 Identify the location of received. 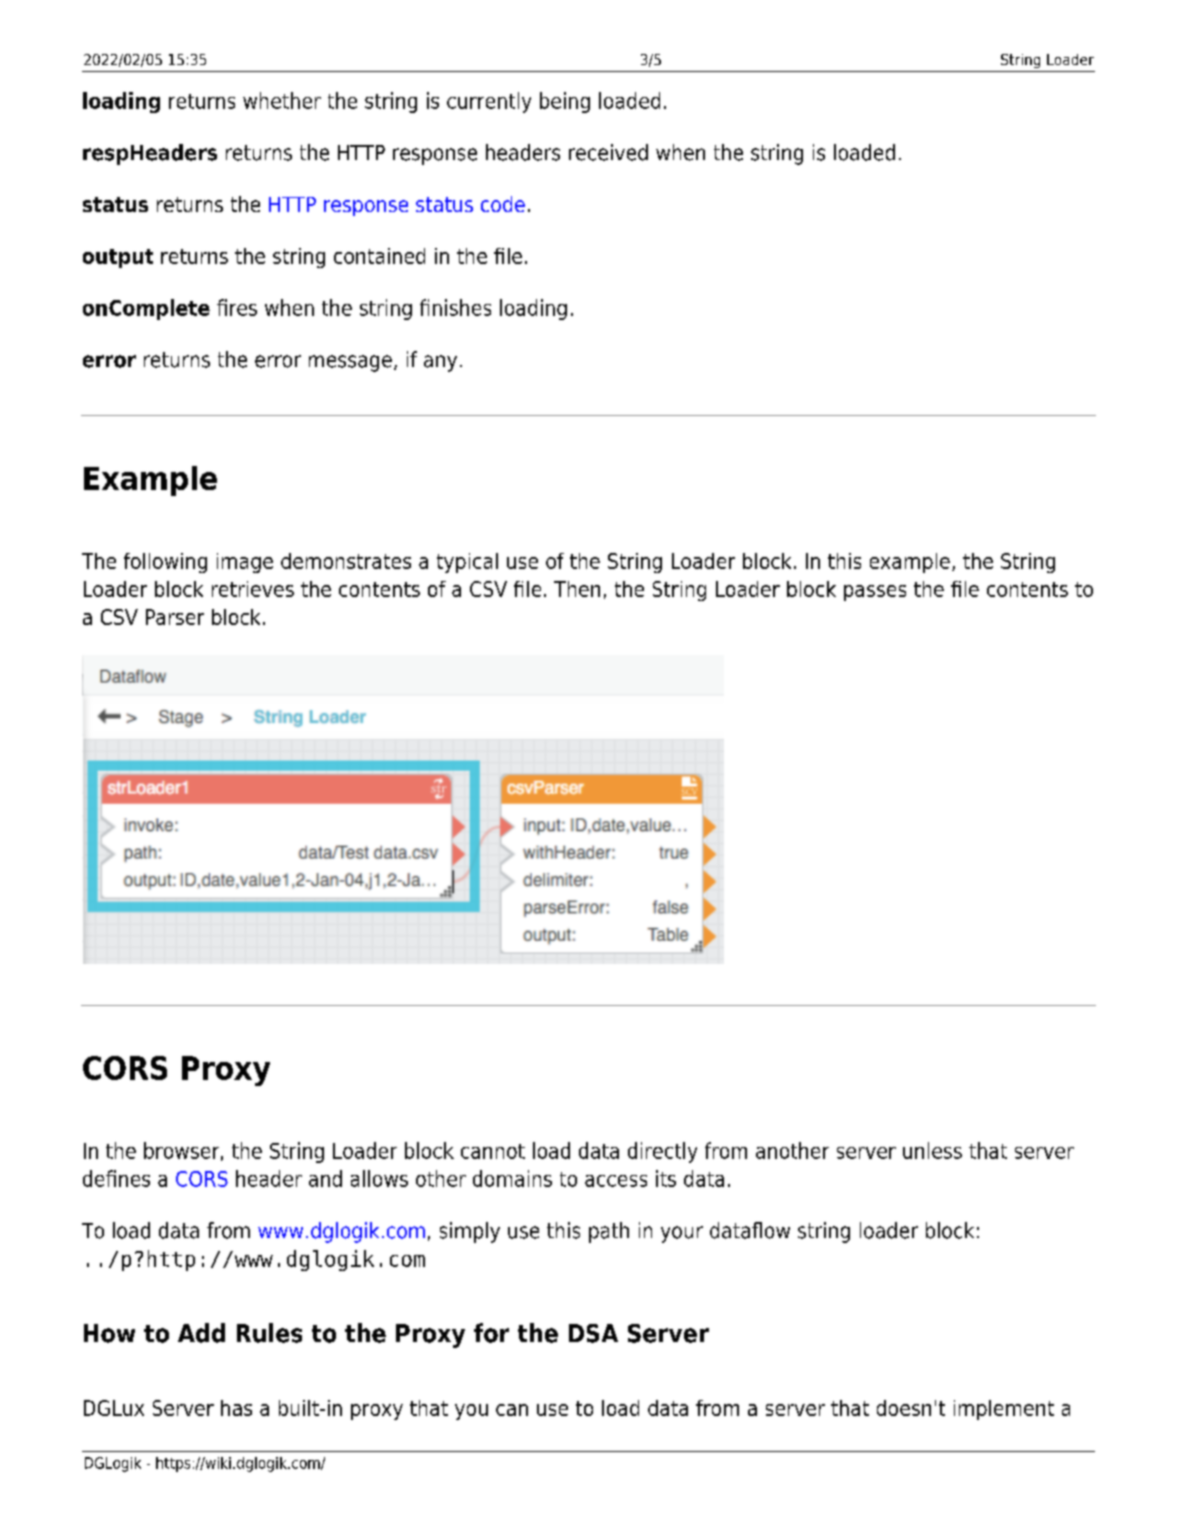
(608, 152).
